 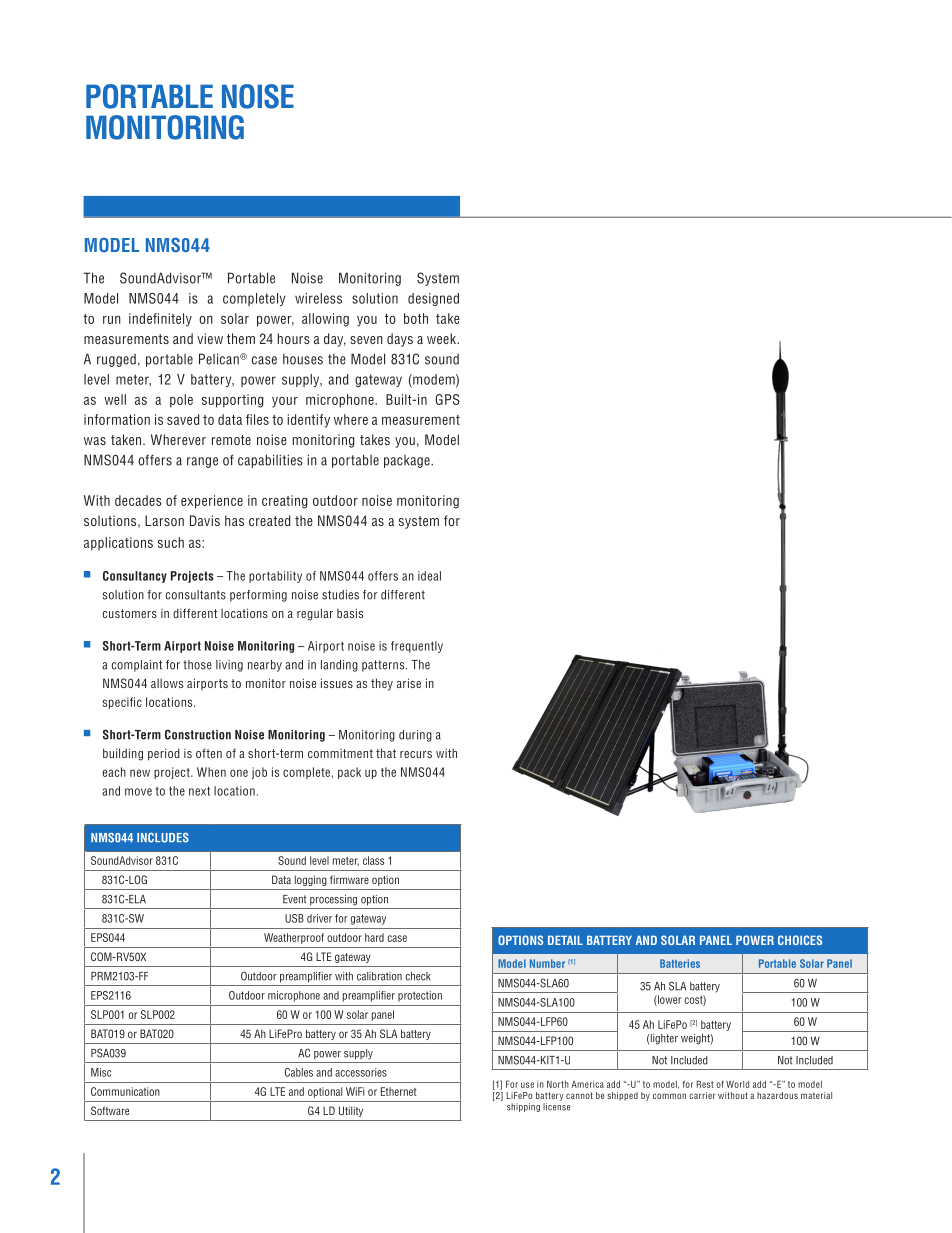 What do you see at coordinates (429, 576) in the screenshot?
I see `ideal` at bounding box center [429, 576].
